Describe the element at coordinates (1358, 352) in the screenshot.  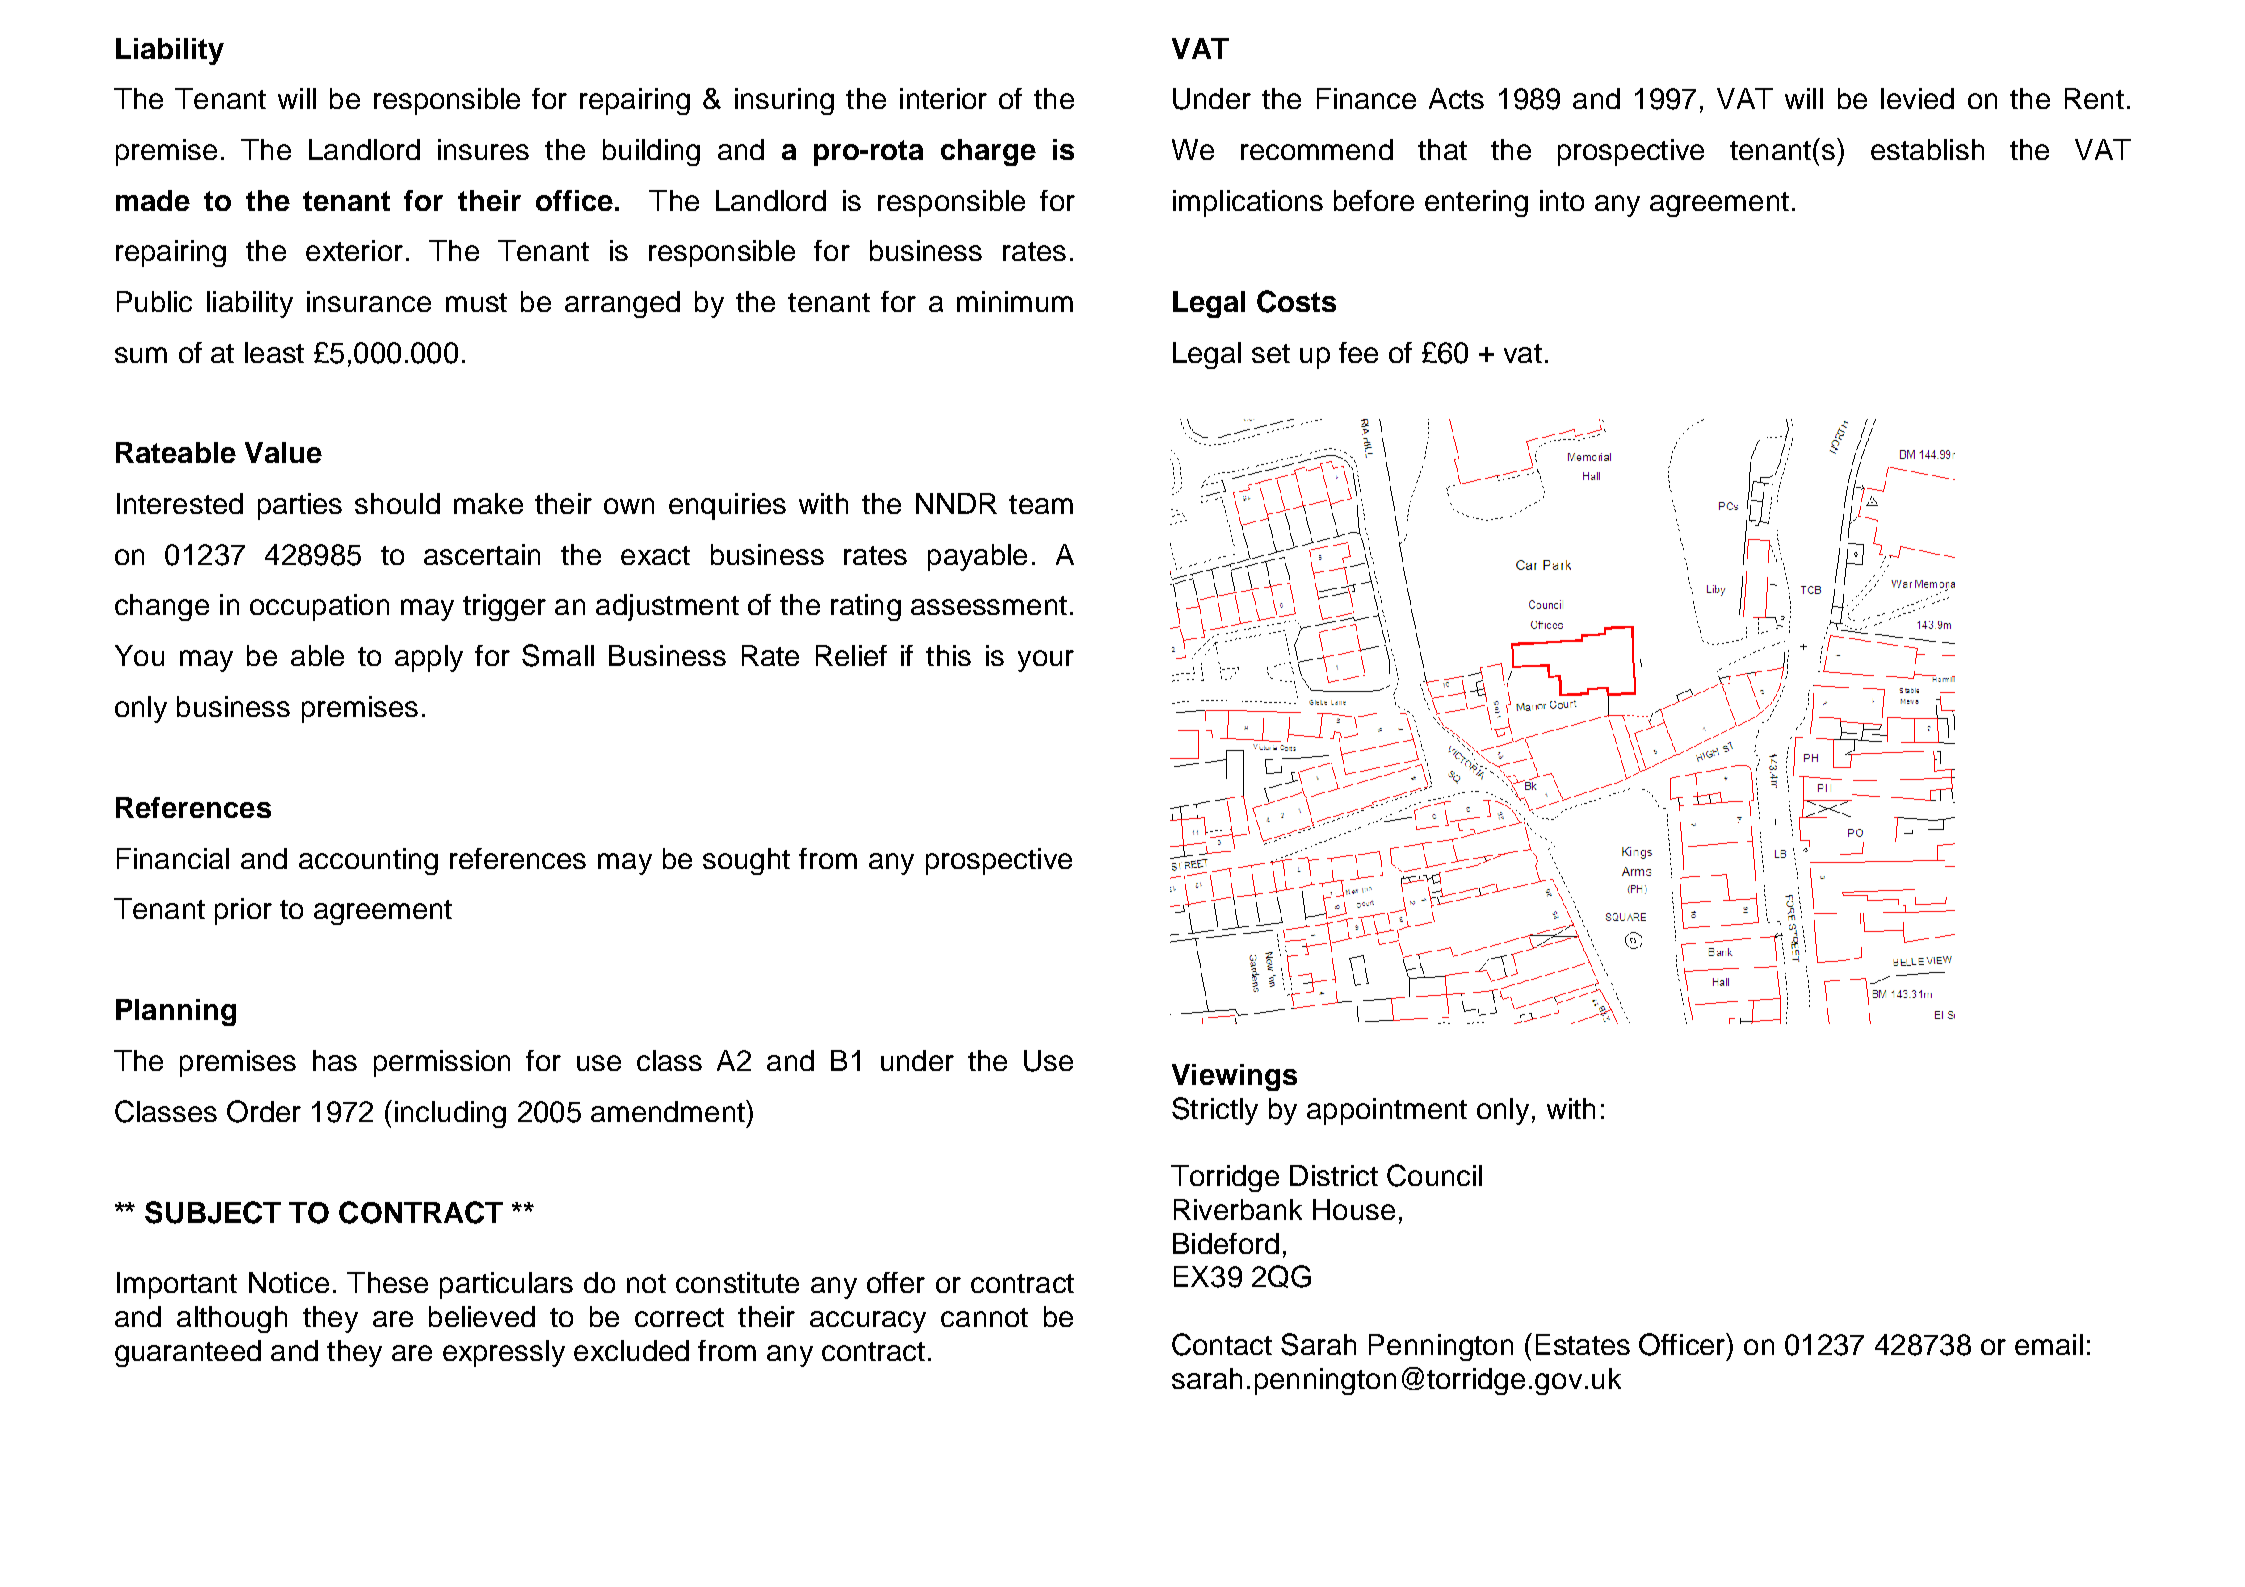
I see `fee` at that location.
